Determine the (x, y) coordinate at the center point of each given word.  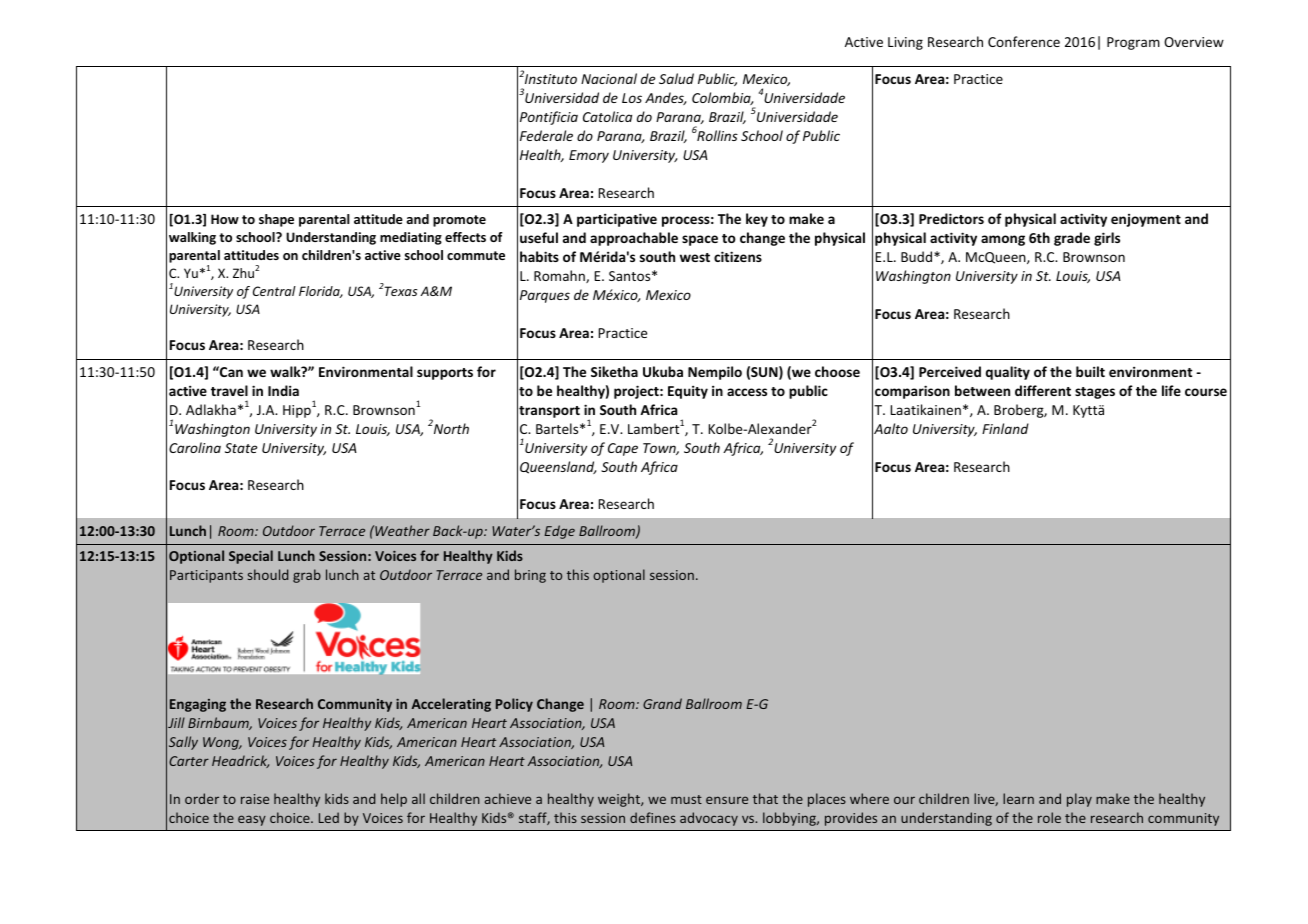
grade (1072, 239)
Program (1133, 43)
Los (632, 98)
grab (307, 576)
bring (530, 576)
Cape (623, 449)
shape (276, 220)
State (241, 448)
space (700, 240)
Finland (1005, 428)
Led (329, 817)
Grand (662, 703)
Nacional (609, 78)
